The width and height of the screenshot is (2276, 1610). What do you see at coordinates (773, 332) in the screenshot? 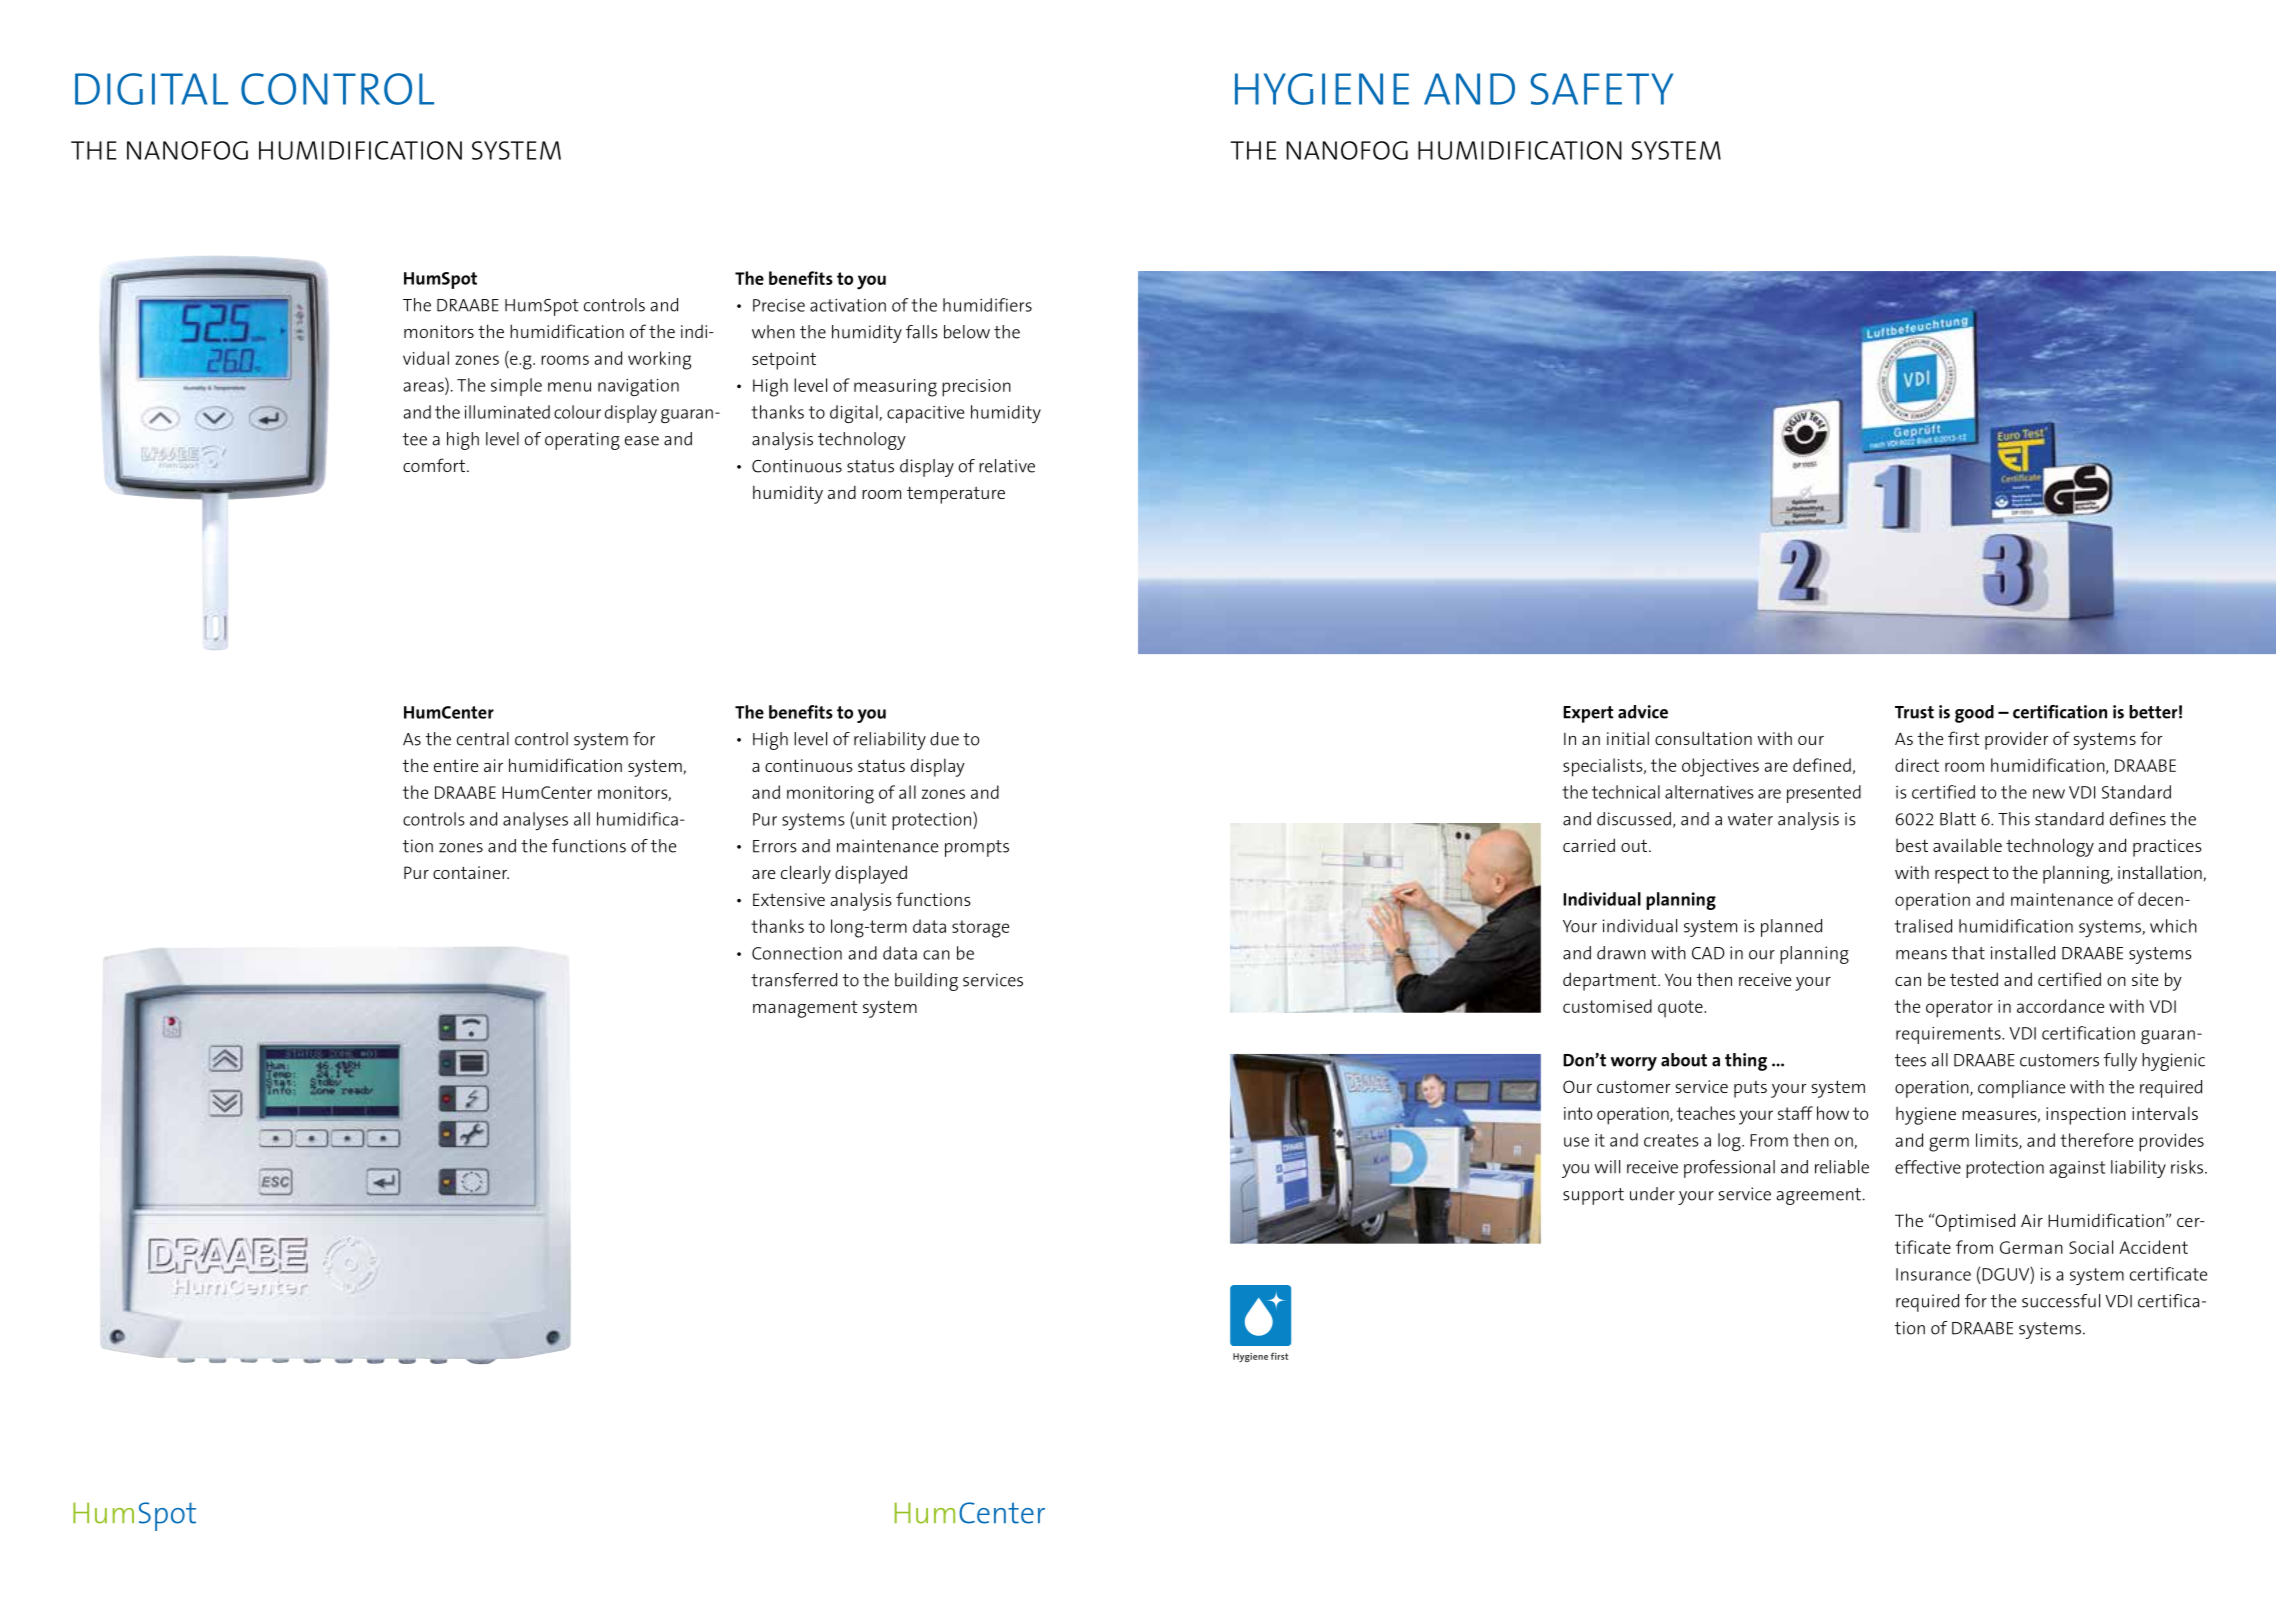
I see `when` at bounding box center [773, 332].
